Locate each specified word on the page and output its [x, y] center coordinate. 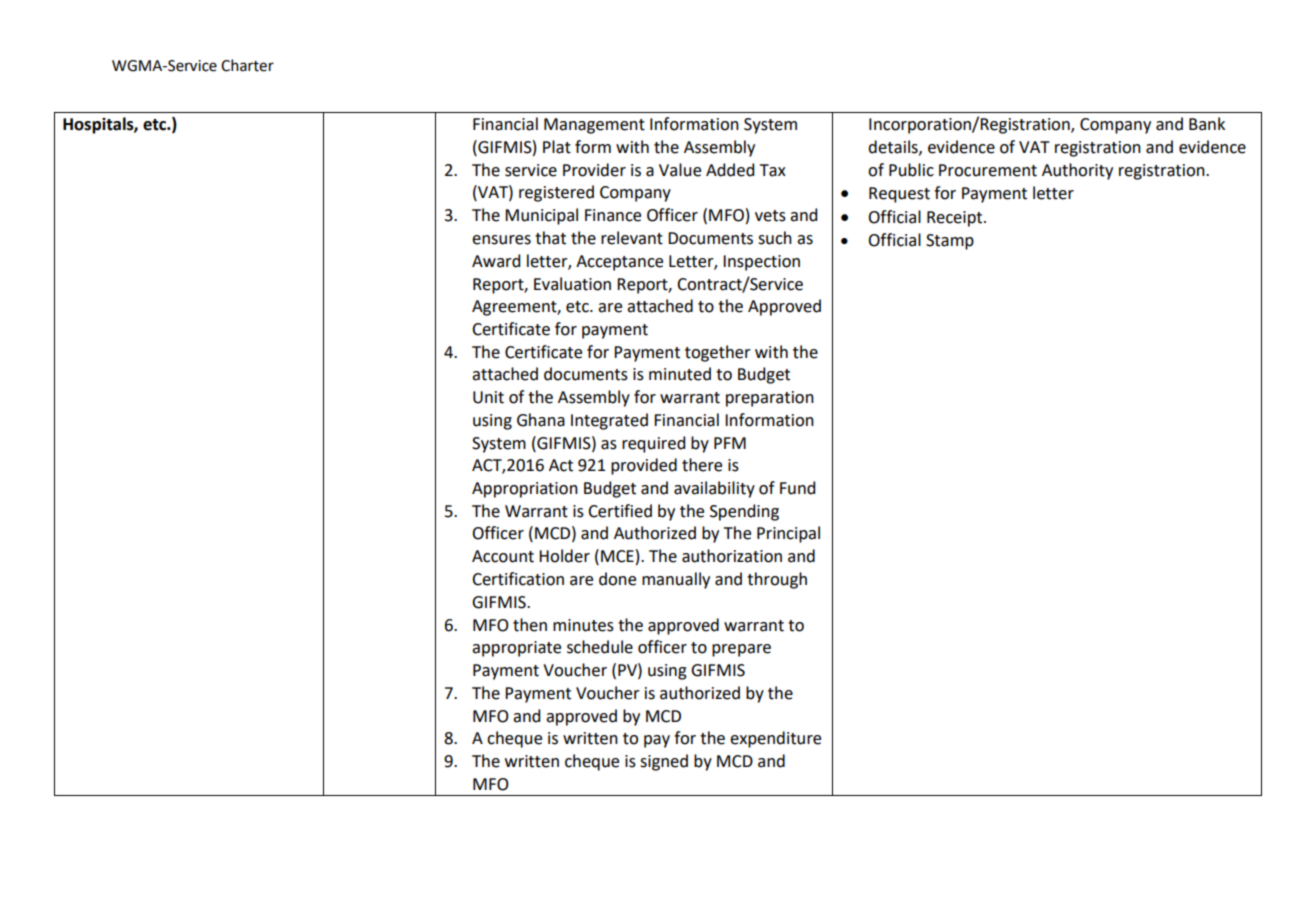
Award [496, 261]
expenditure [775, 739]
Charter [247, 65]
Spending [744, 512]
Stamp [950, 242]
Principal [788, 534]
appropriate [516, 649]
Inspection [761, 263]
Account [503, 556]
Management [594, 126]
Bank [1207, 124]
